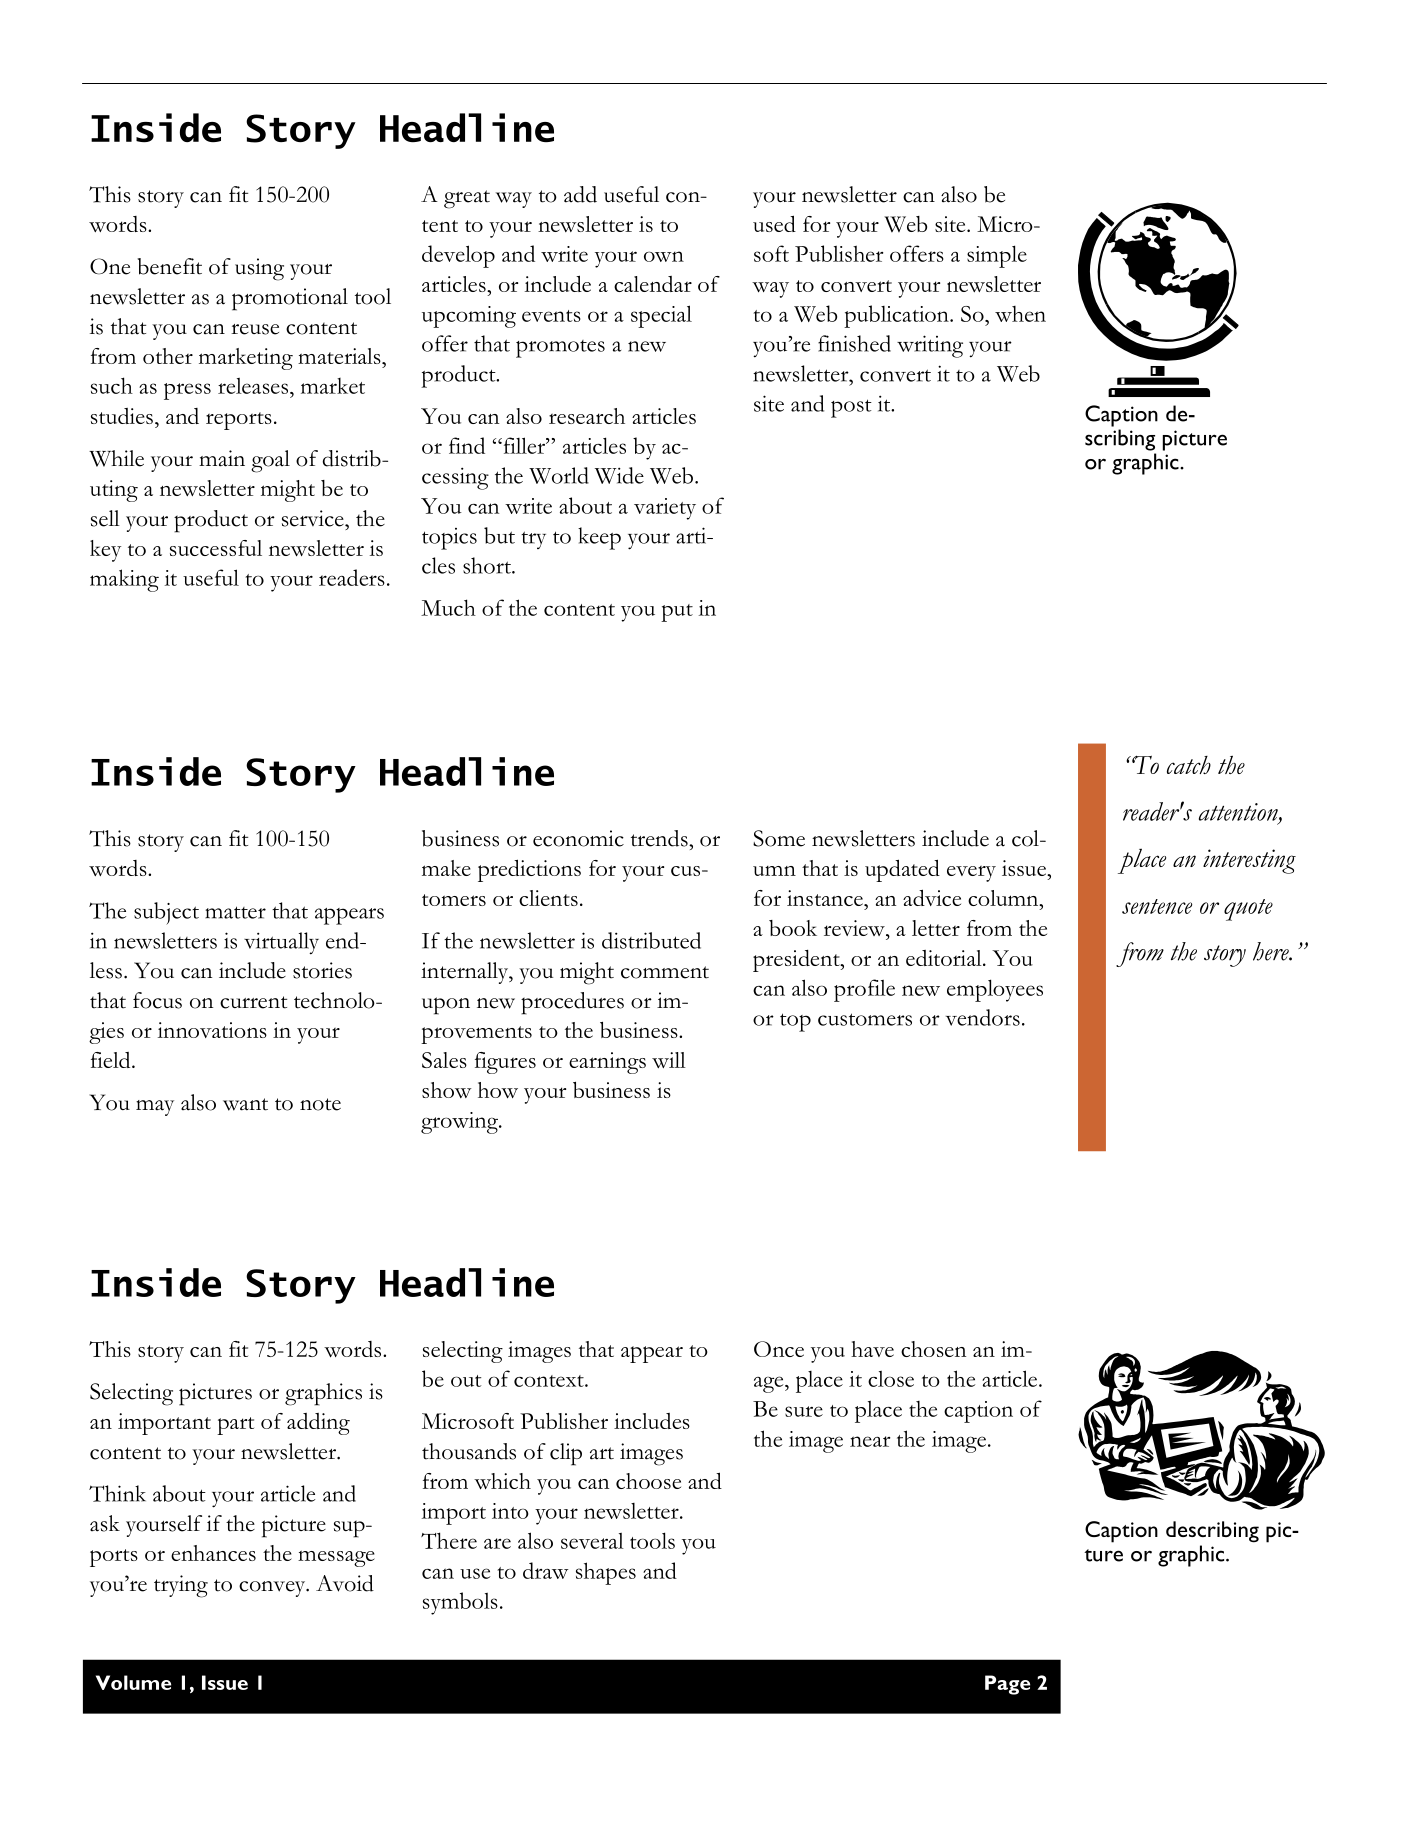 The height and width of the screenshot is (1823, 1409). Describe the element at coordinates (997, 256) in the screenshot. I see `simple` at that location.
